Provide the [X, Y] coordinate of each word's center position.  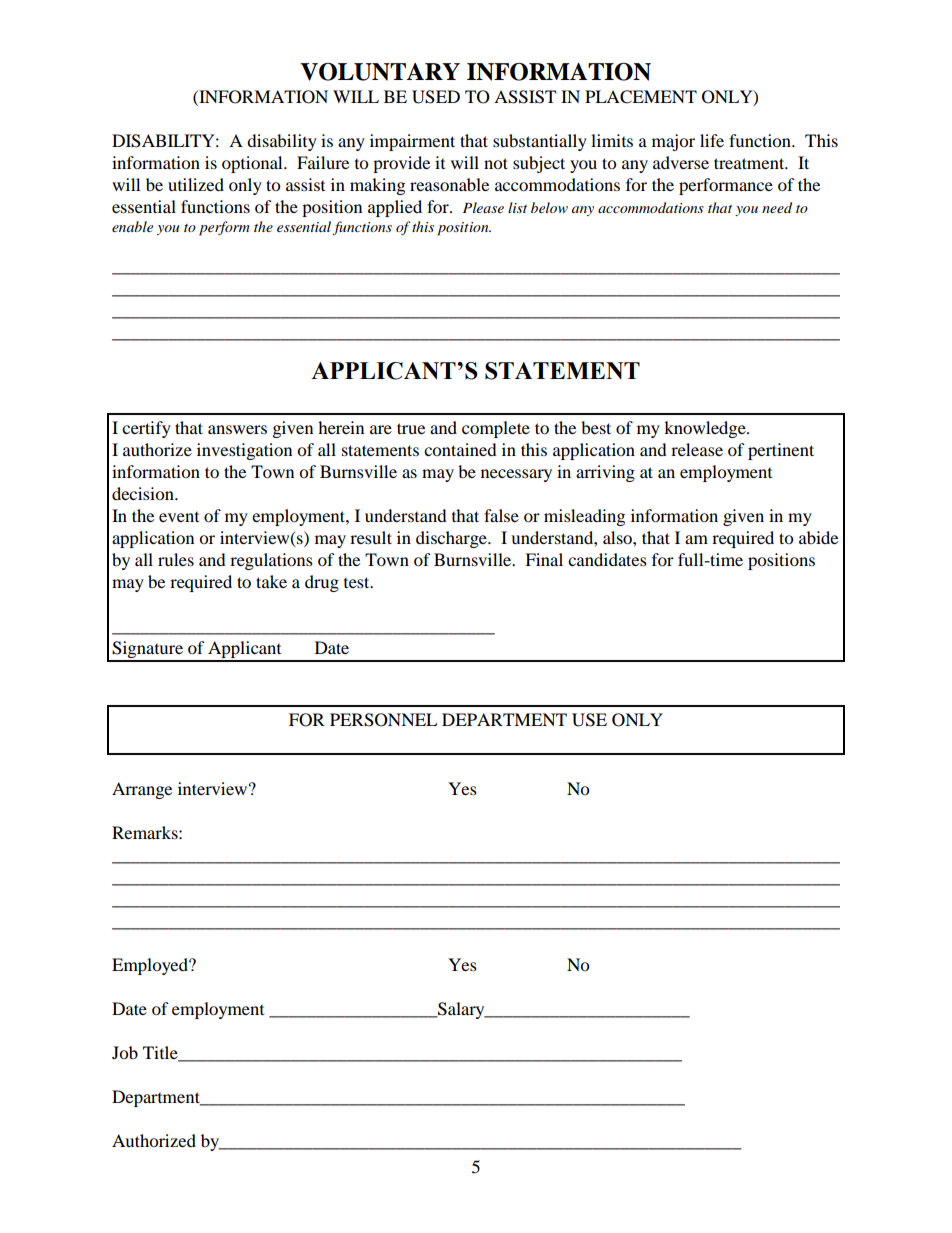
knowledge [706, 429]
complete [496, 429]
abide [818, 537]
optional [253, 164]
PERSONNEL [383, 720]
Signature [148, 651]
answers [237, 429]
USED [436, 97]
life [712, 140]
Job [125, 1052]
